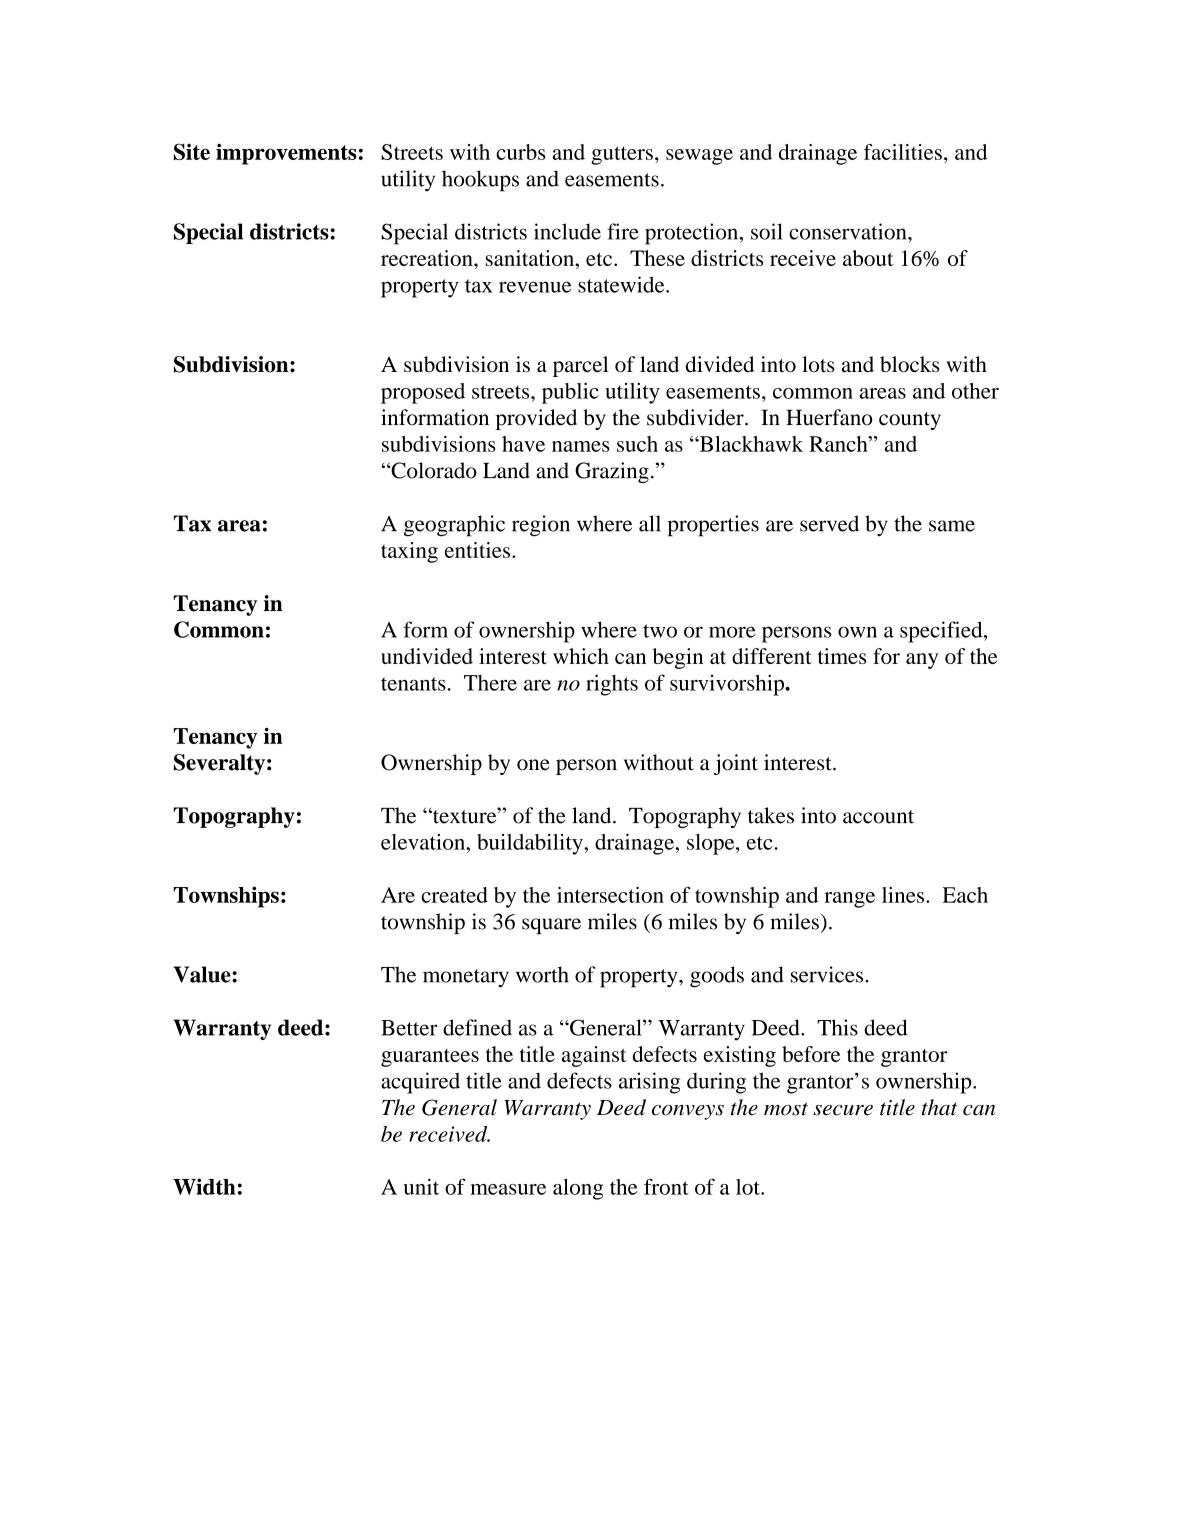 The width and height of the screenshot is (1177, 1523). What do you see at coordinates (581, 446) in the screenshot?
I see `names` at bounding box center [581, 446].
